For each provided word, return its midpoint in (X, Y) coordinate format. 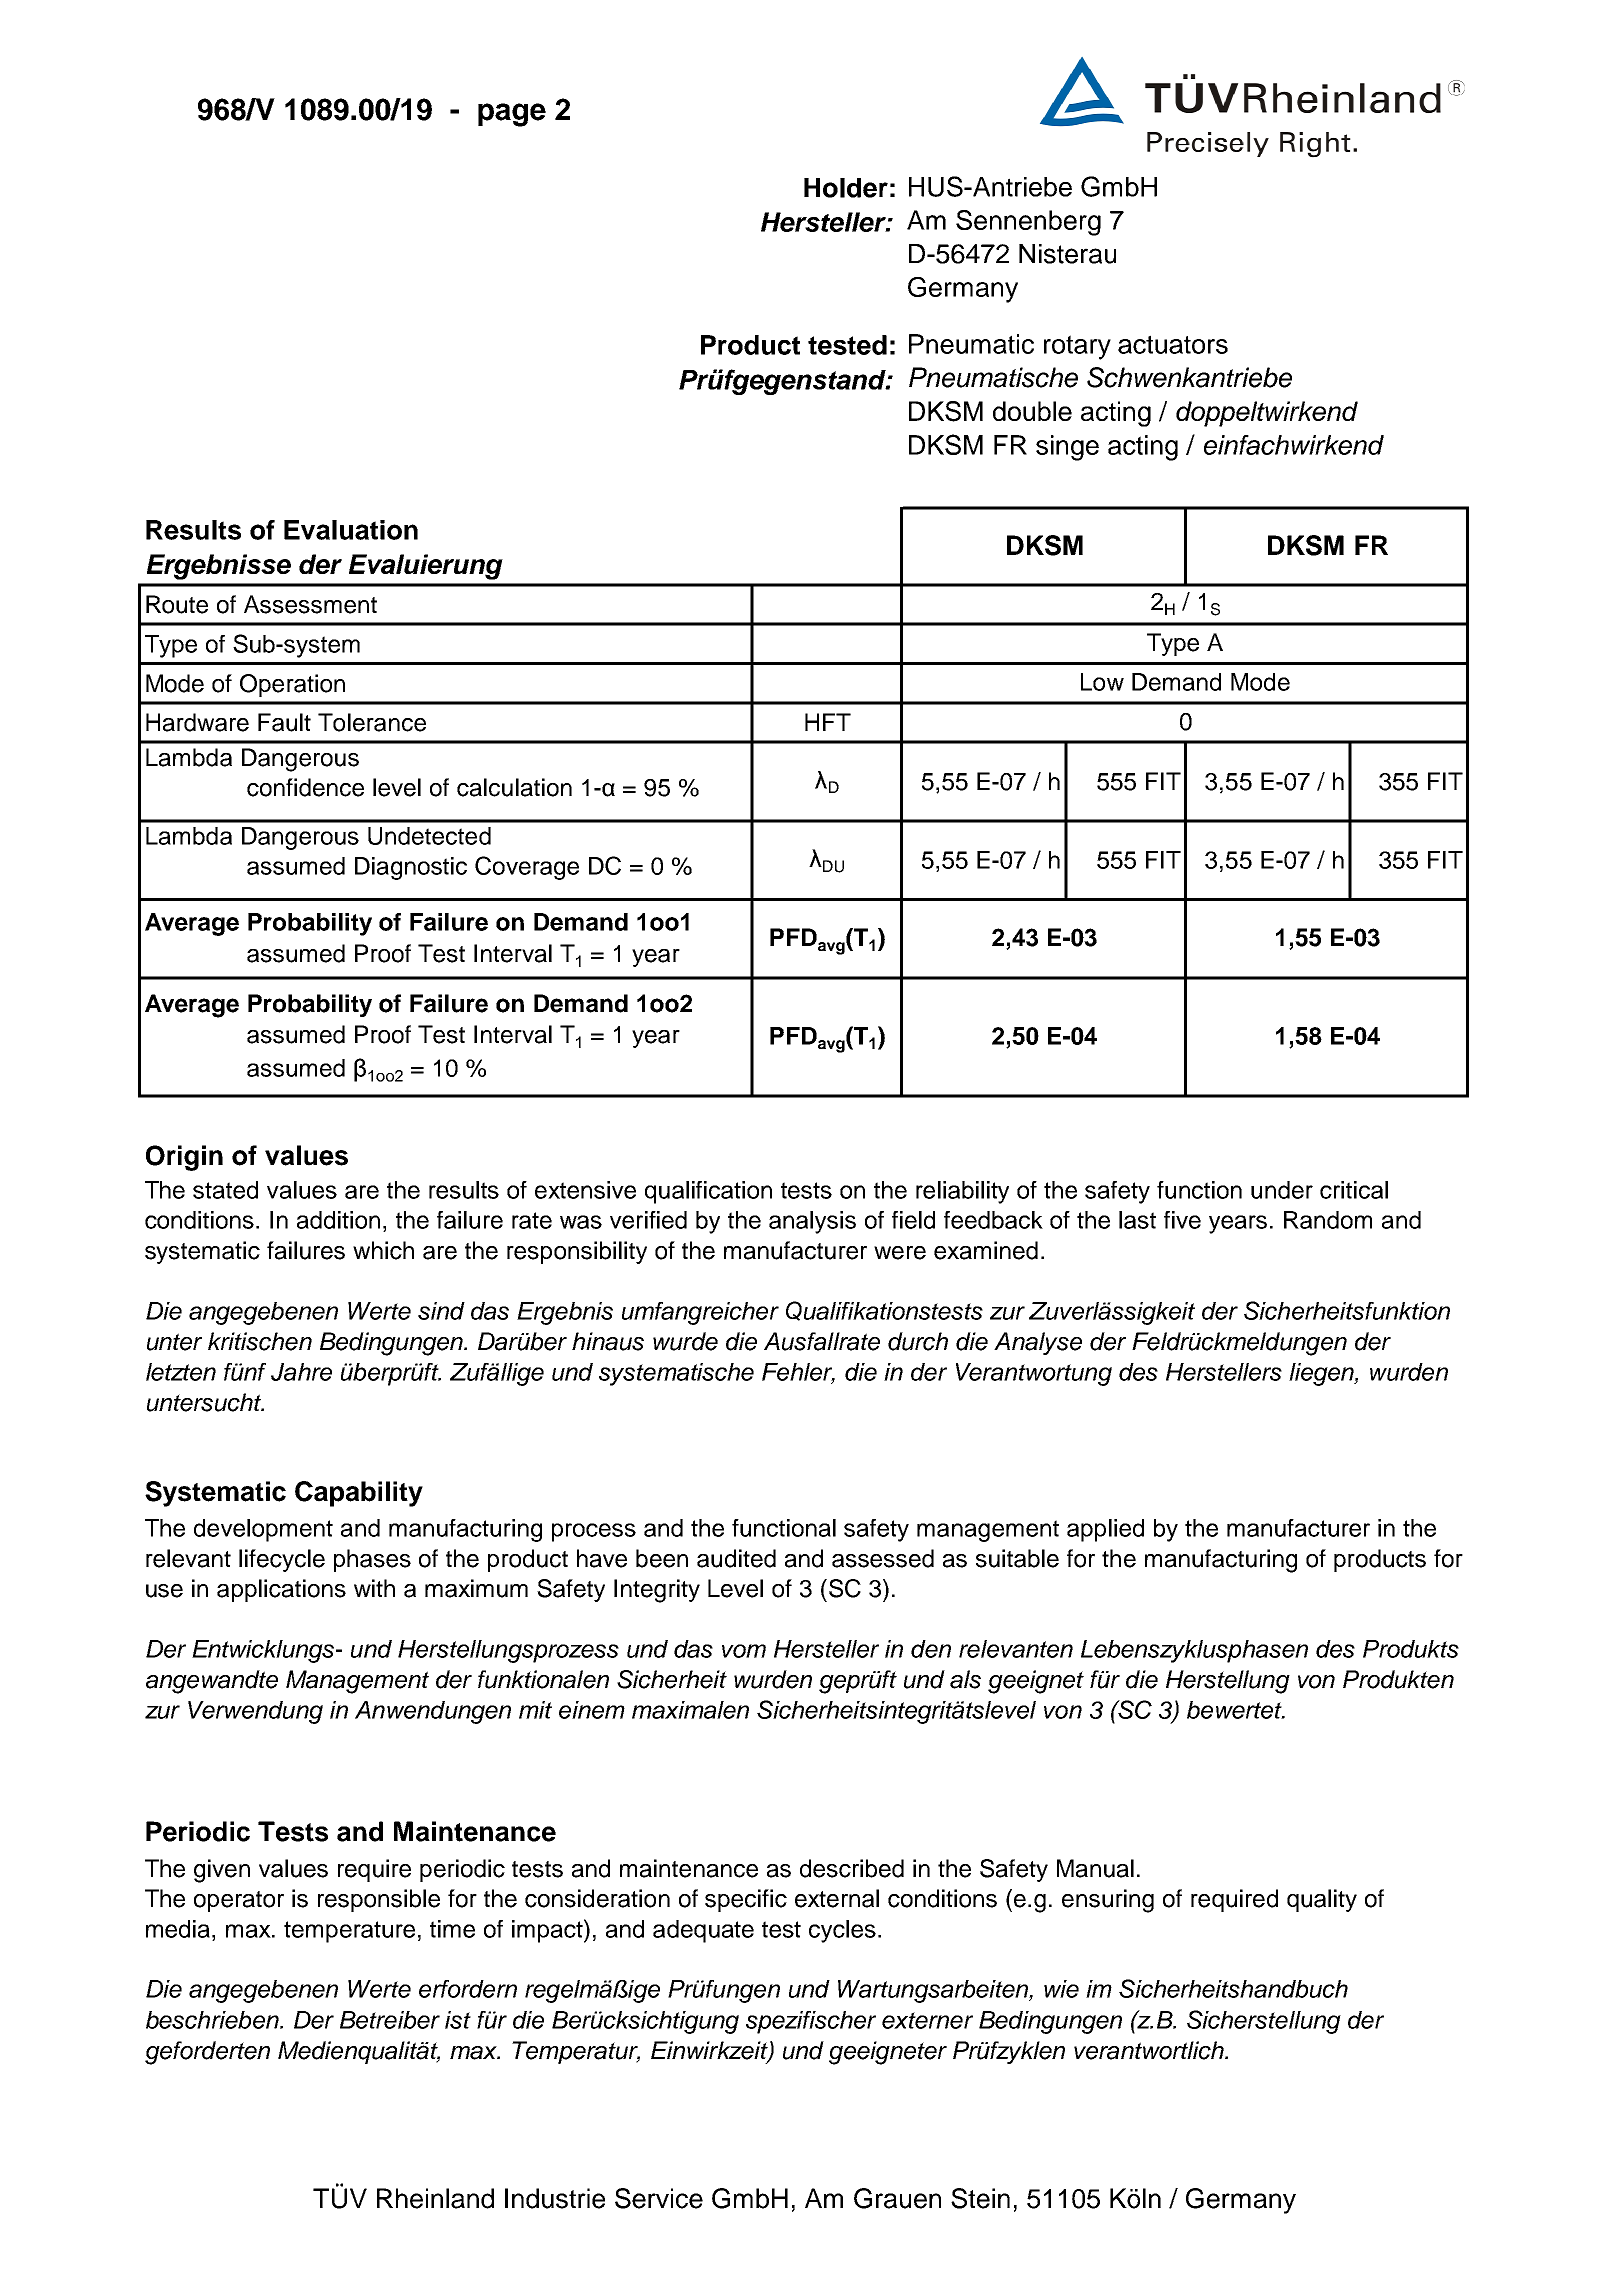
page (512, 115)
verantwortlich (1150, 2050)
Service (659, 2198)
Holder (846, 188)
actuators (1173, 344)
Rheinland (435, 2198)
